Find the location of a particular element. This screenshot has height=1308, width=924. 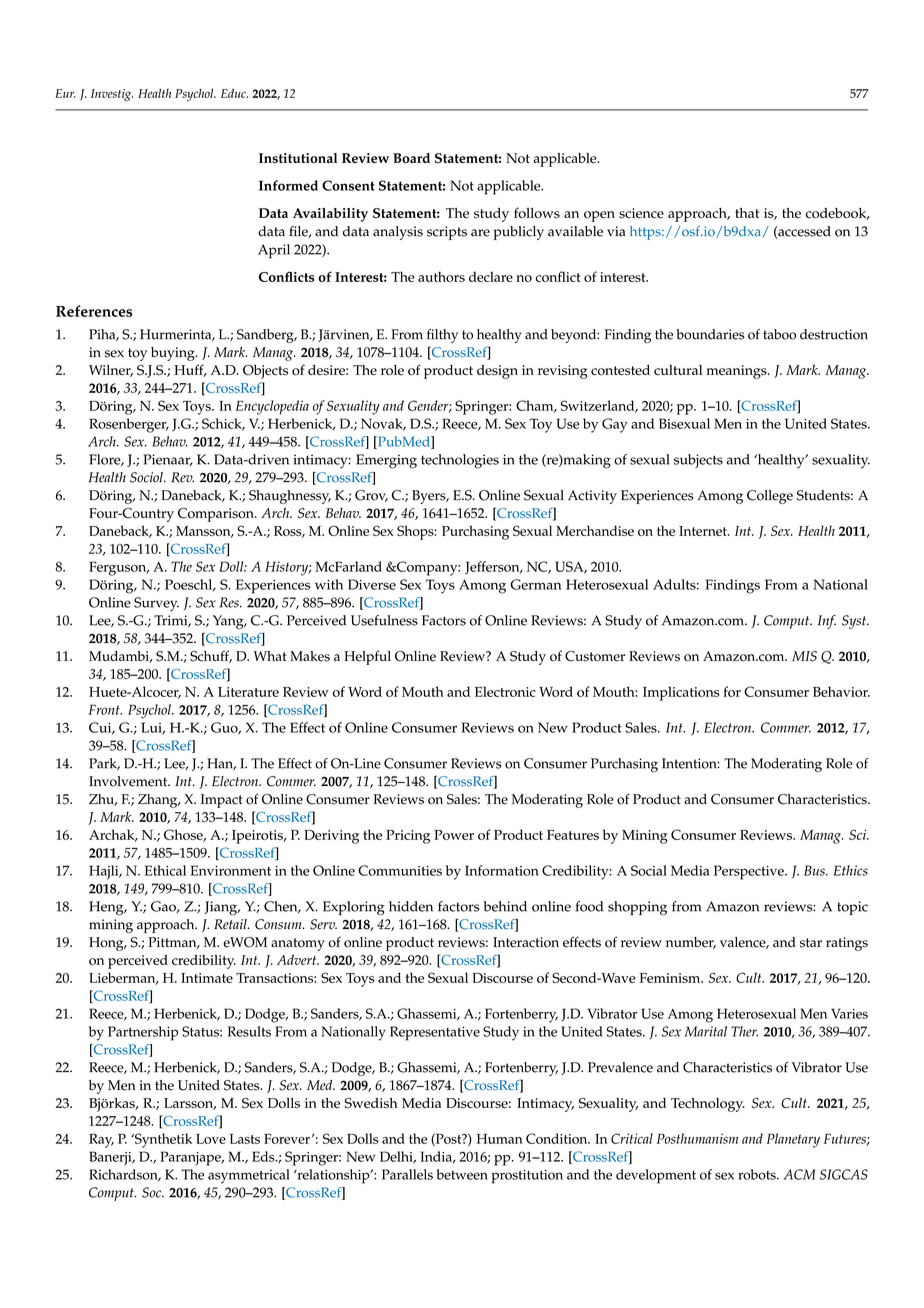

buying is located at coordinates (174, 354).
